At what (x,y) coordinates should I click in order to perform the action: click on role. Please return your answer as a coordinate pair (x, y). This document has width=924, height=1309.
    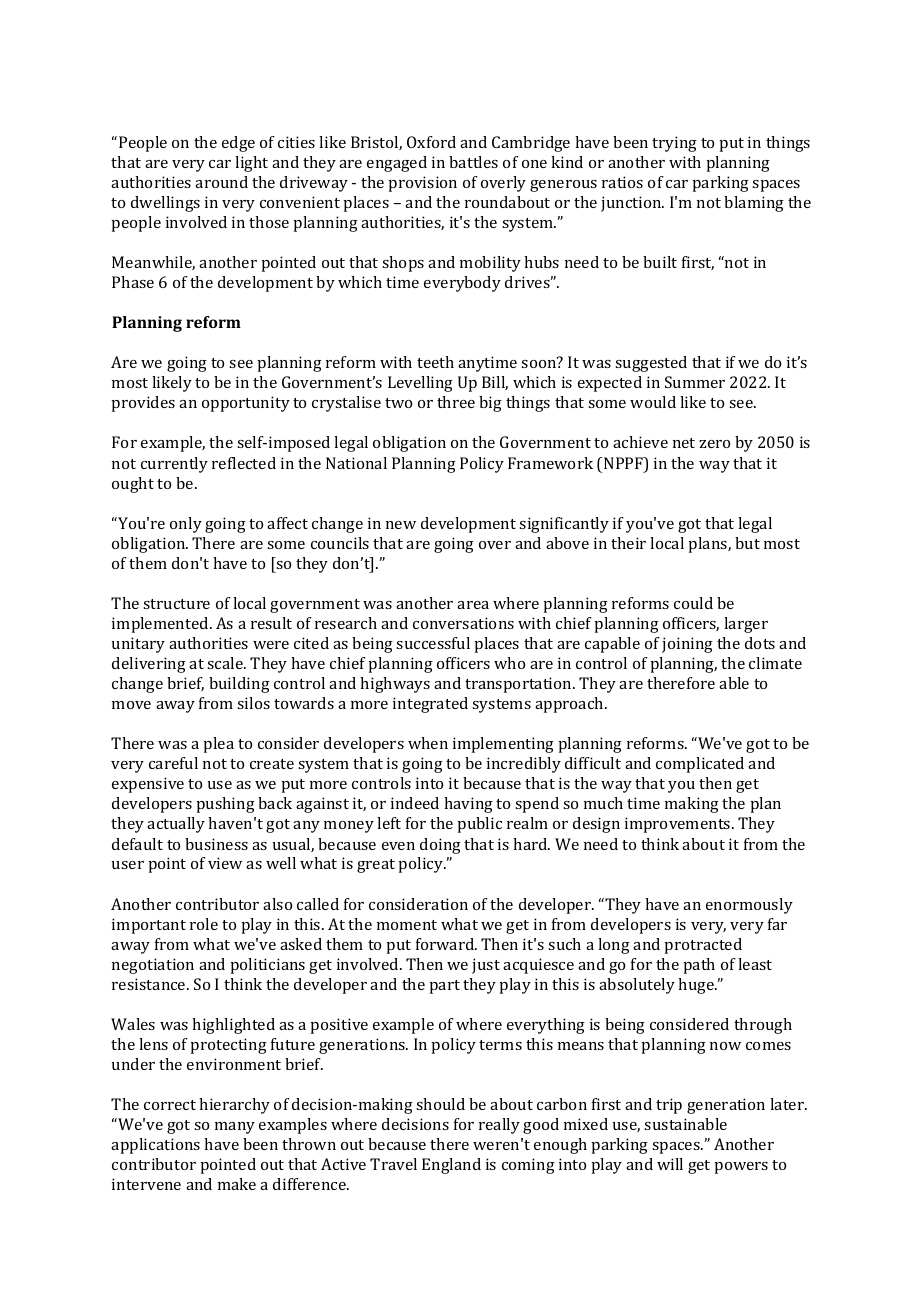
    Looking at the image, I should click on (204, 924).
